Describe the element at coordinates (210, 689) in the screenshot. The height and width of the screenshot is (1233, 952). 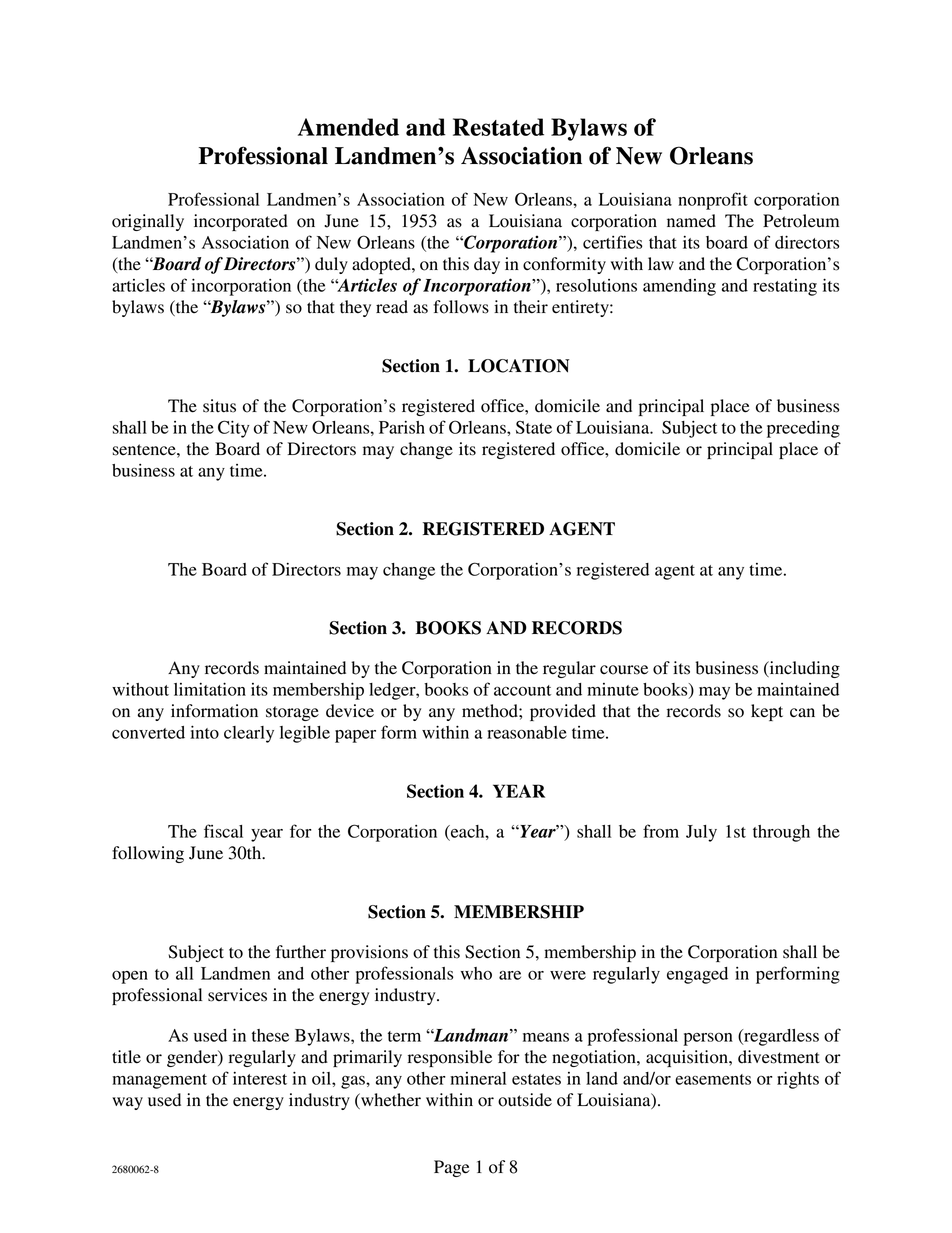
I see `limitation` at that location.
